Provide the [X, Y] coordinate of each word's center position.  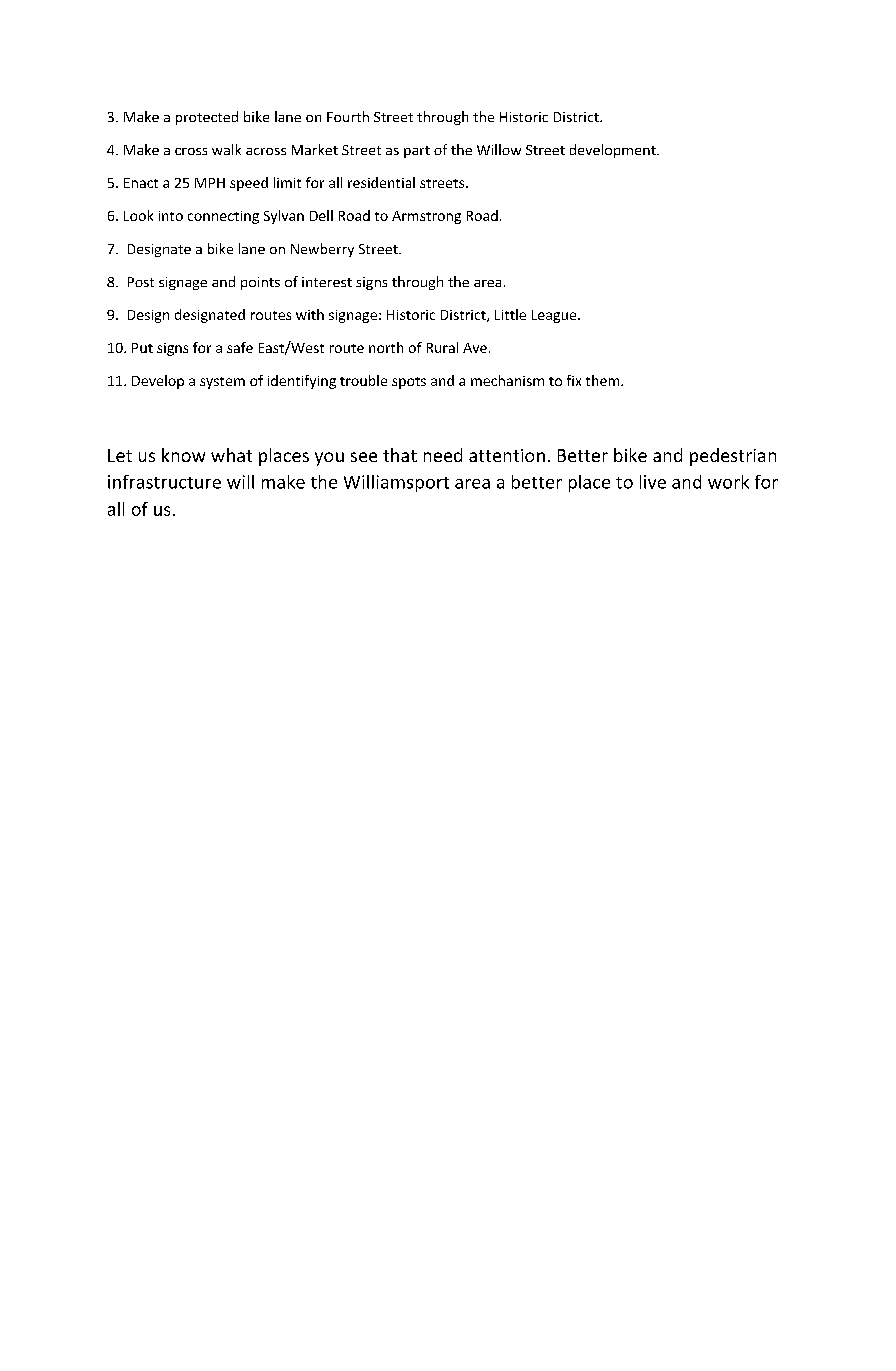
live [653, 482]
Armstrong [426, 217]
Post [141, 282]
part [417, 152]
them [604, 380]
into [171, 216]
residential [381, 182]
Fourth [348, 116]
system [222, 383]
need [443, 455]
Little [510, 314]
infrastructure [164, 482]
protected [207, 118]
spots [409, 383]
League [555, 316]
